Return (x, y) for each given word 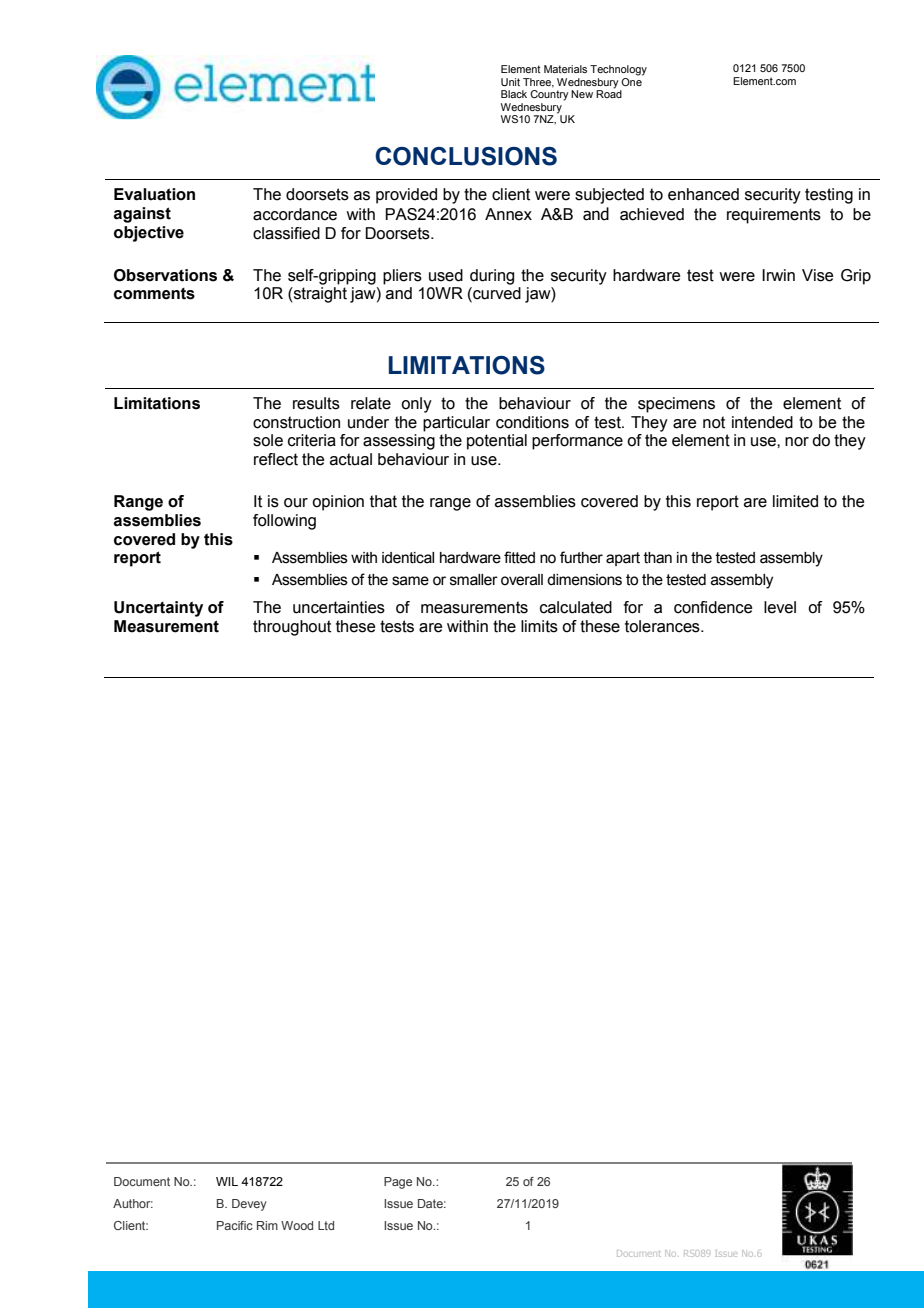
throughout (292, 628)
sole (268, 440)
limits (539, 626)
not (714, 422)
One (632, 80)
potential (497, 442)
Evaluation (154, 194)
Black (514, 94)
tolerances (663, 626)
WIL (227, 1181)
